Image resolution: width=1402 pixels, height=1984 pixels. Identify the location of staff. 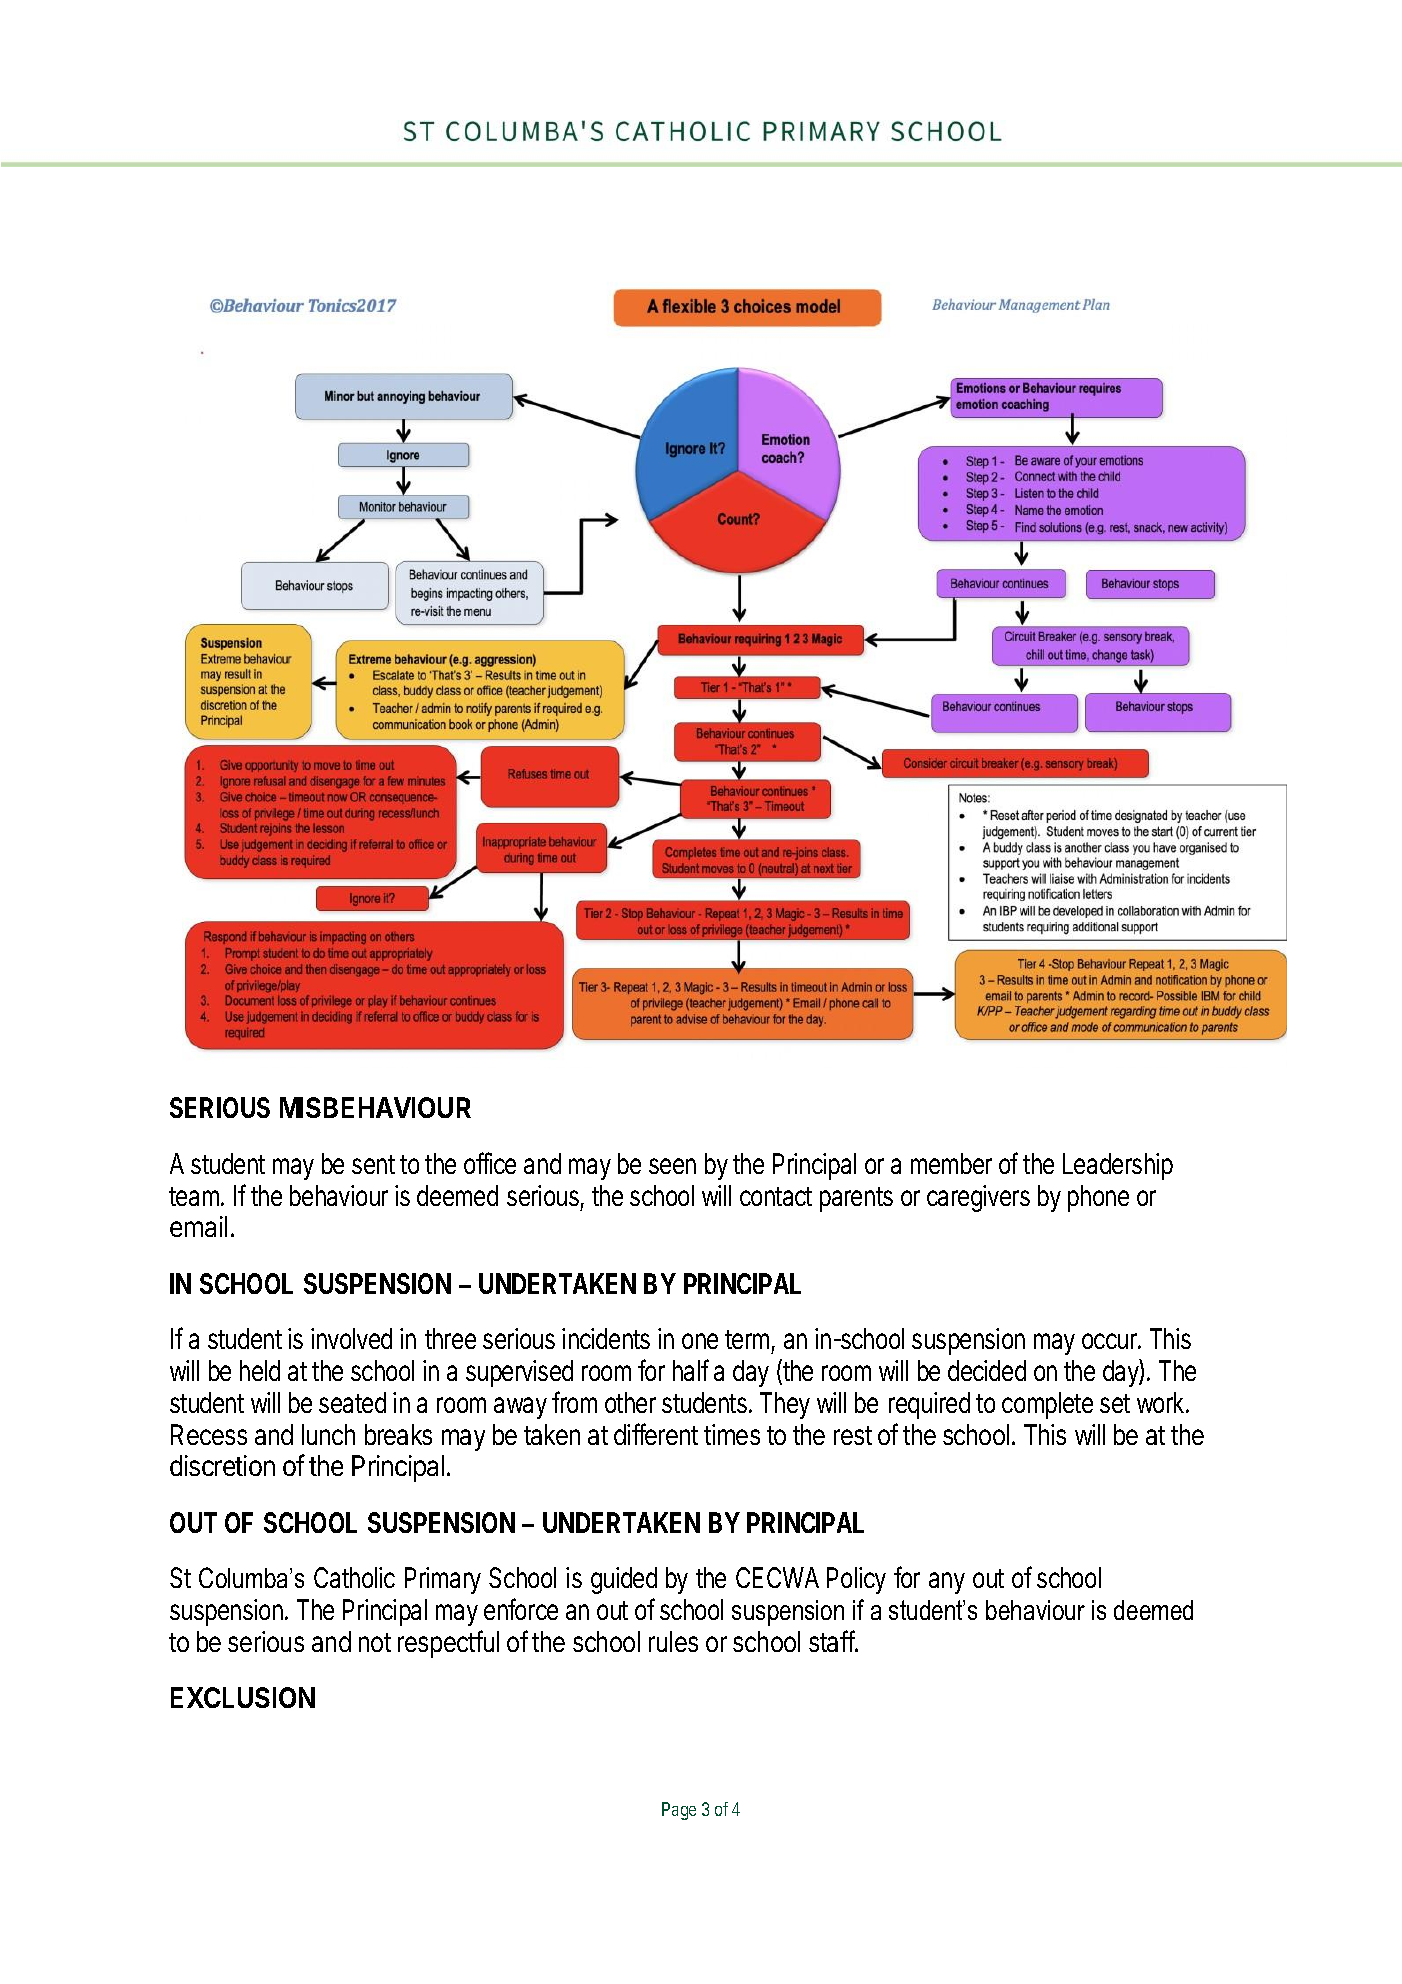
(832, 1641).
